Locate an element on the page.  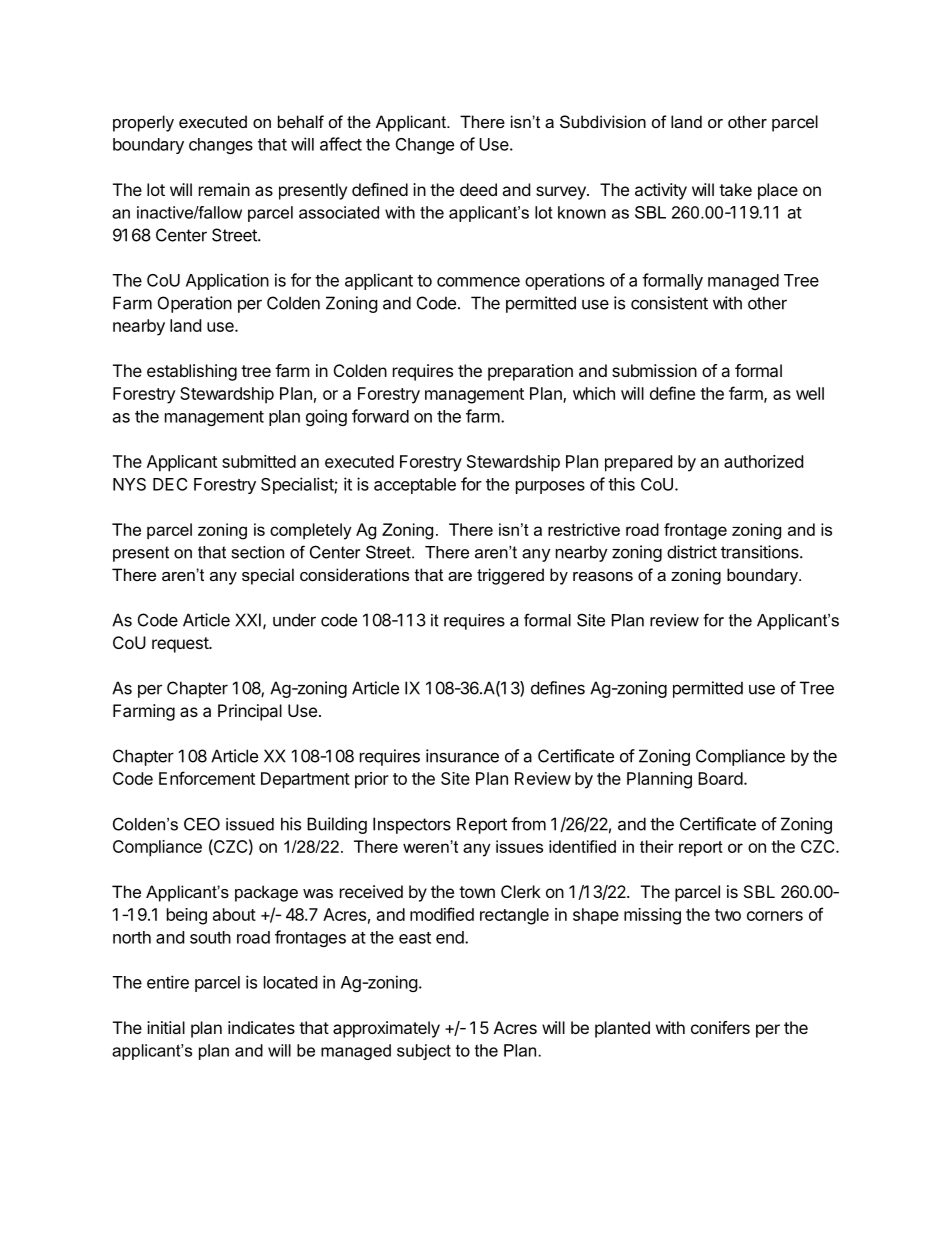
deed is located at coordinates (478, 189).
